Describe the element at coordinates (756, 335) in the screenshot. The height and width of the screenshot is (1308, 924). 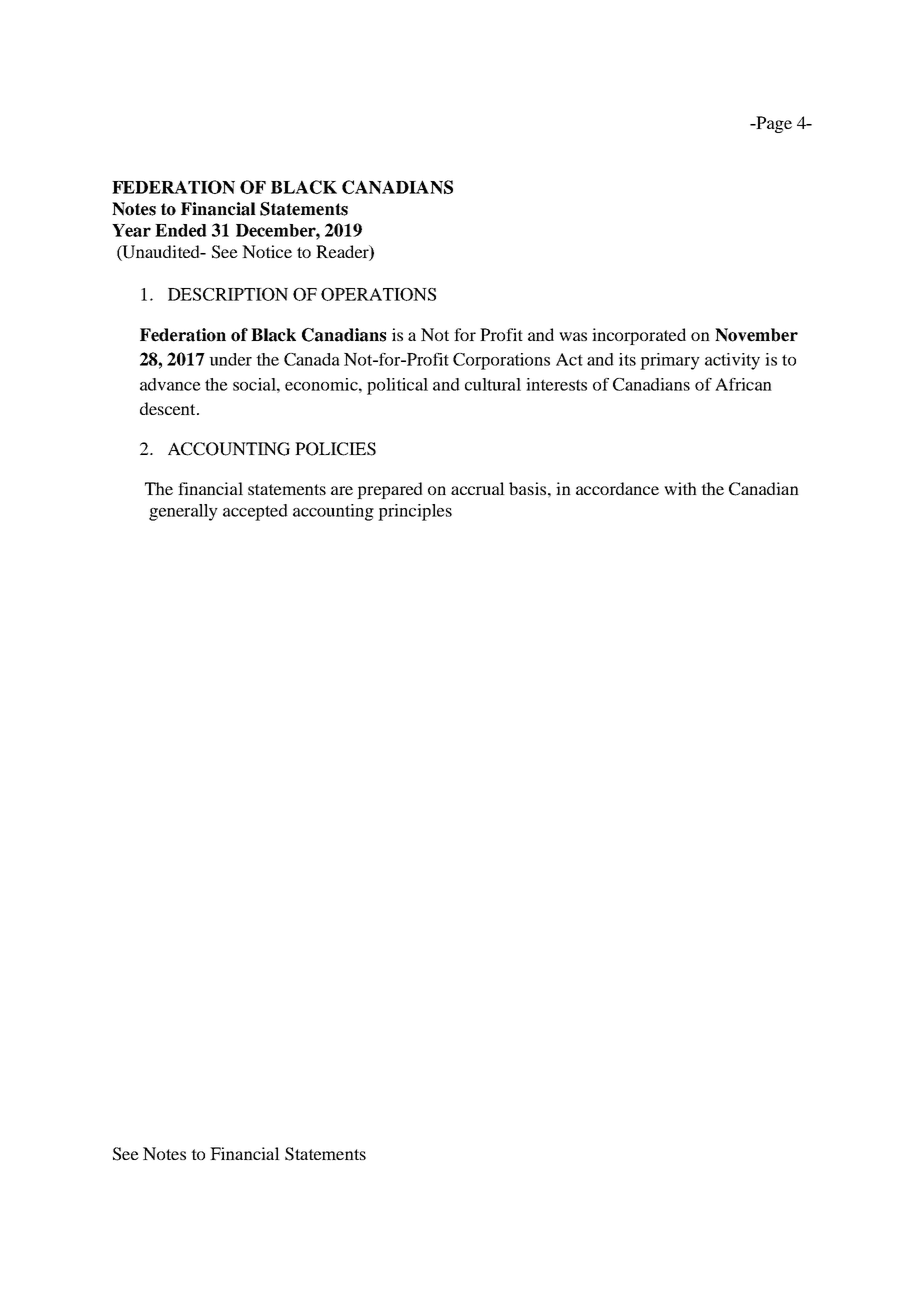
I see `November` at that location.
